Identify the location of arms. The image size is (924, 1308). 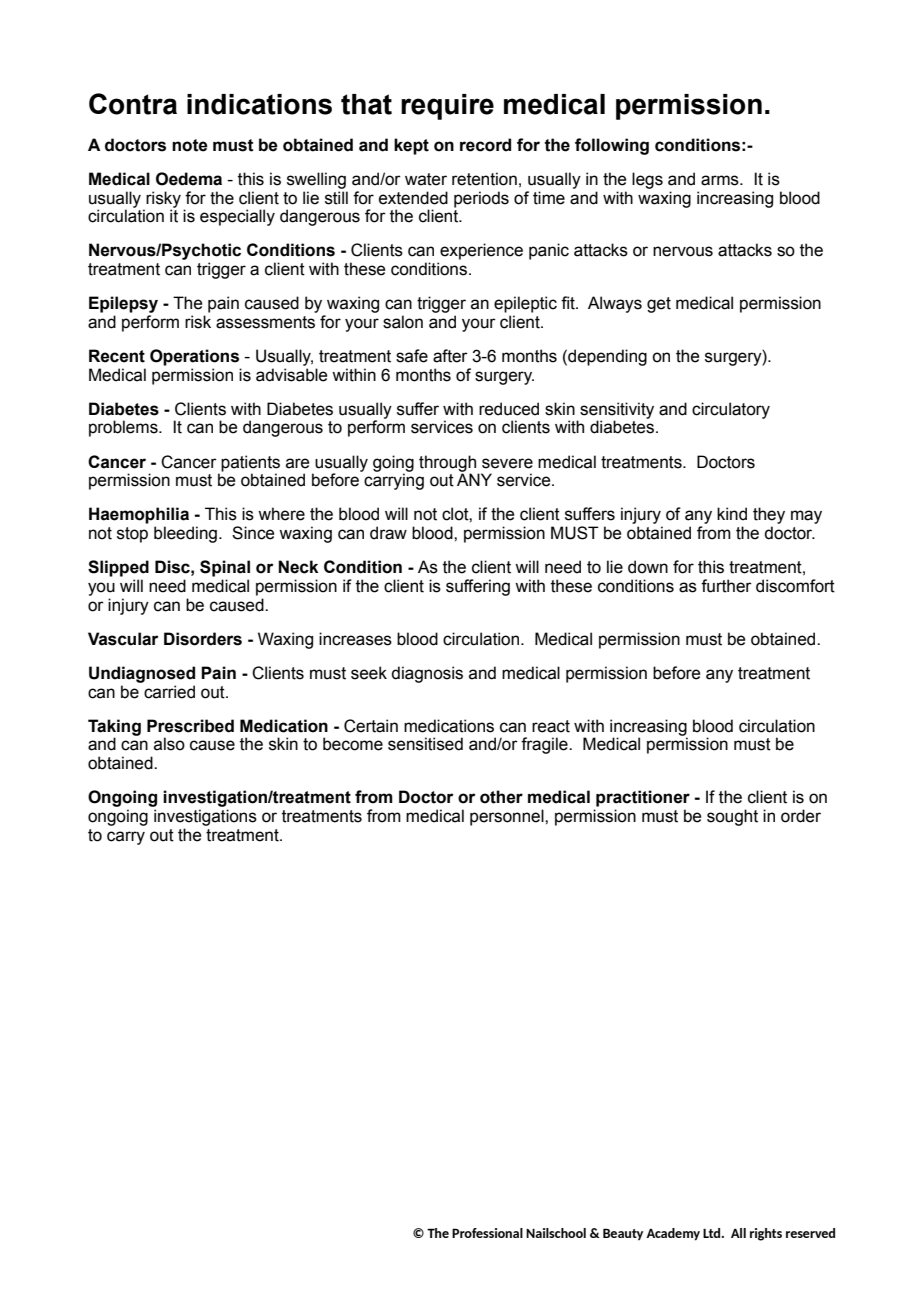
(721, 180).
